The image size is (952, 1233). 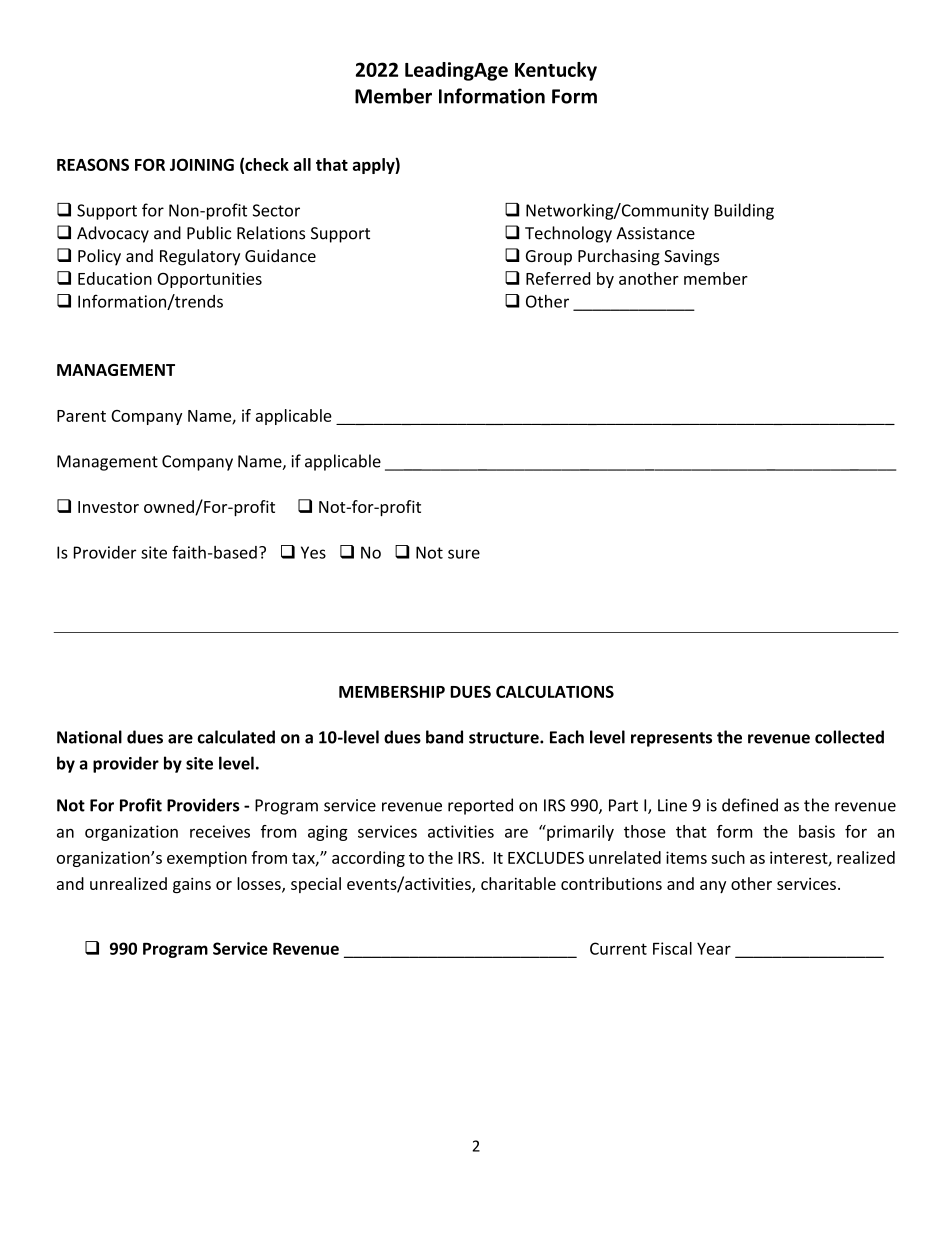 What do you see at coordinates (556, 71) in the screenshot?
I see `Kentucky` at bounding box center [556, 71].
